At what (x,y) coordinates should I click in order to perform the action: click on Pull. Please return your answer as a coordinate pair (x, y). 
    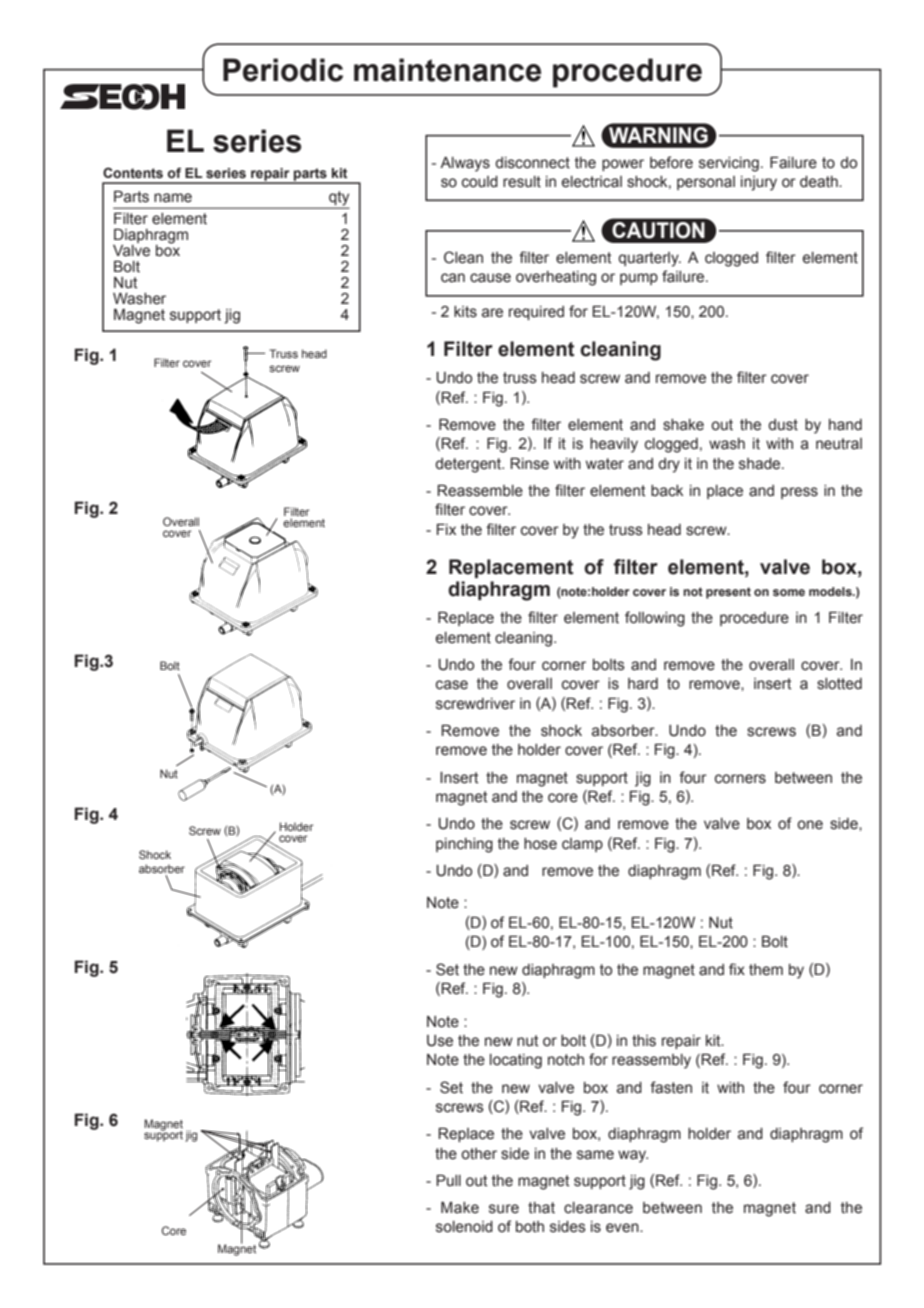
    Looking at the image, I should click on (448, 1181).
